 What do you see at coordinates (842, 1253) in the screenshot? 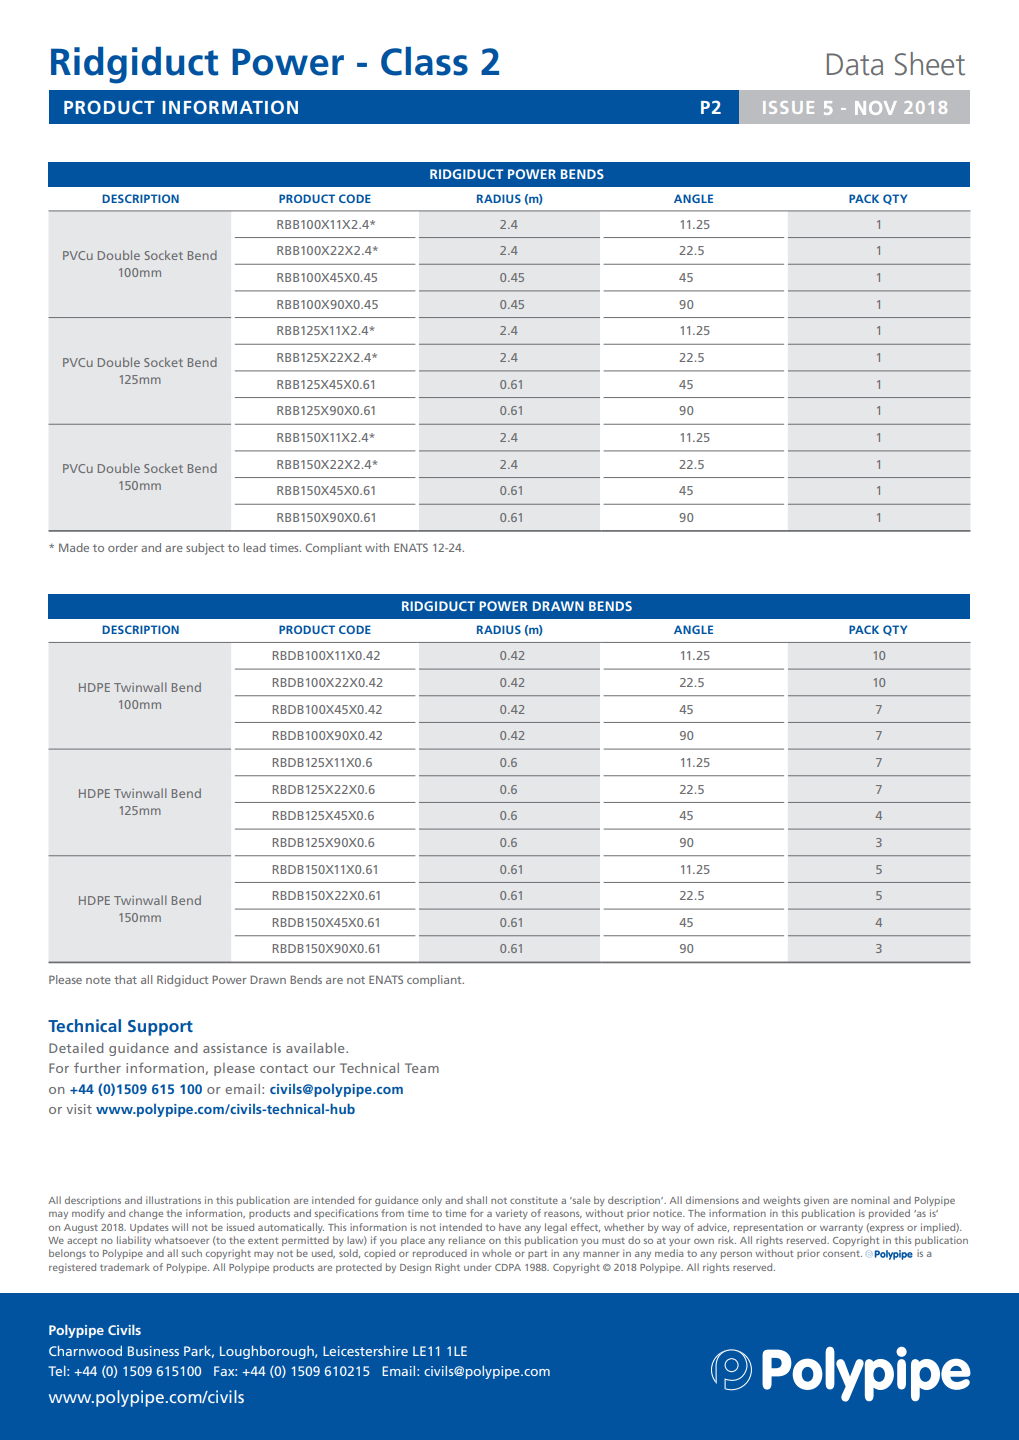
I see `consent` at bounding box center [842, 1253].
